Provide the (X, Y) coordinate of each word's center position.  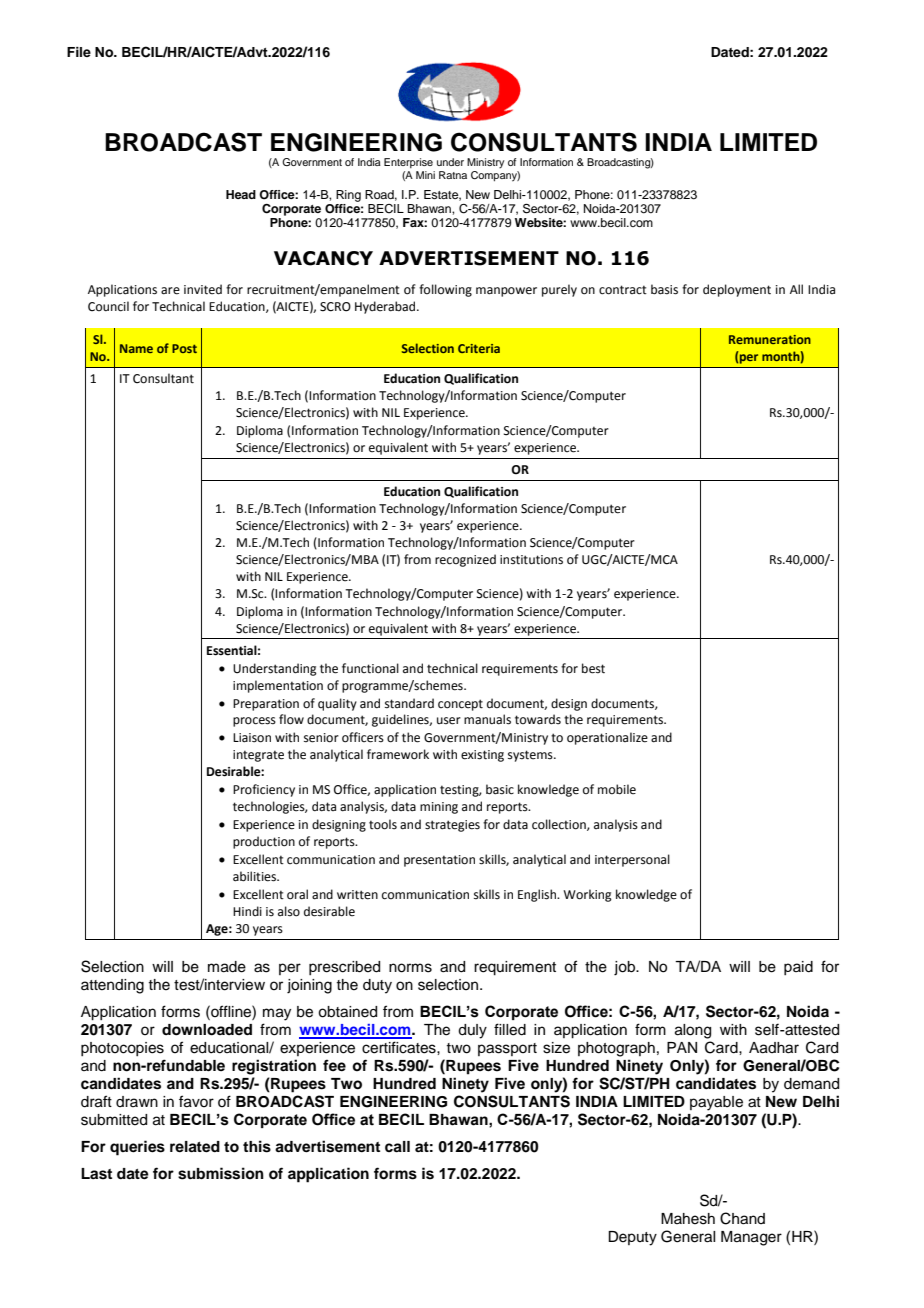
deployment (737, 290)
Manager (751, 1238)
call (397, 1147)
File (79, 52)
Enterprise (408, 163)
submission (221, 1173)
